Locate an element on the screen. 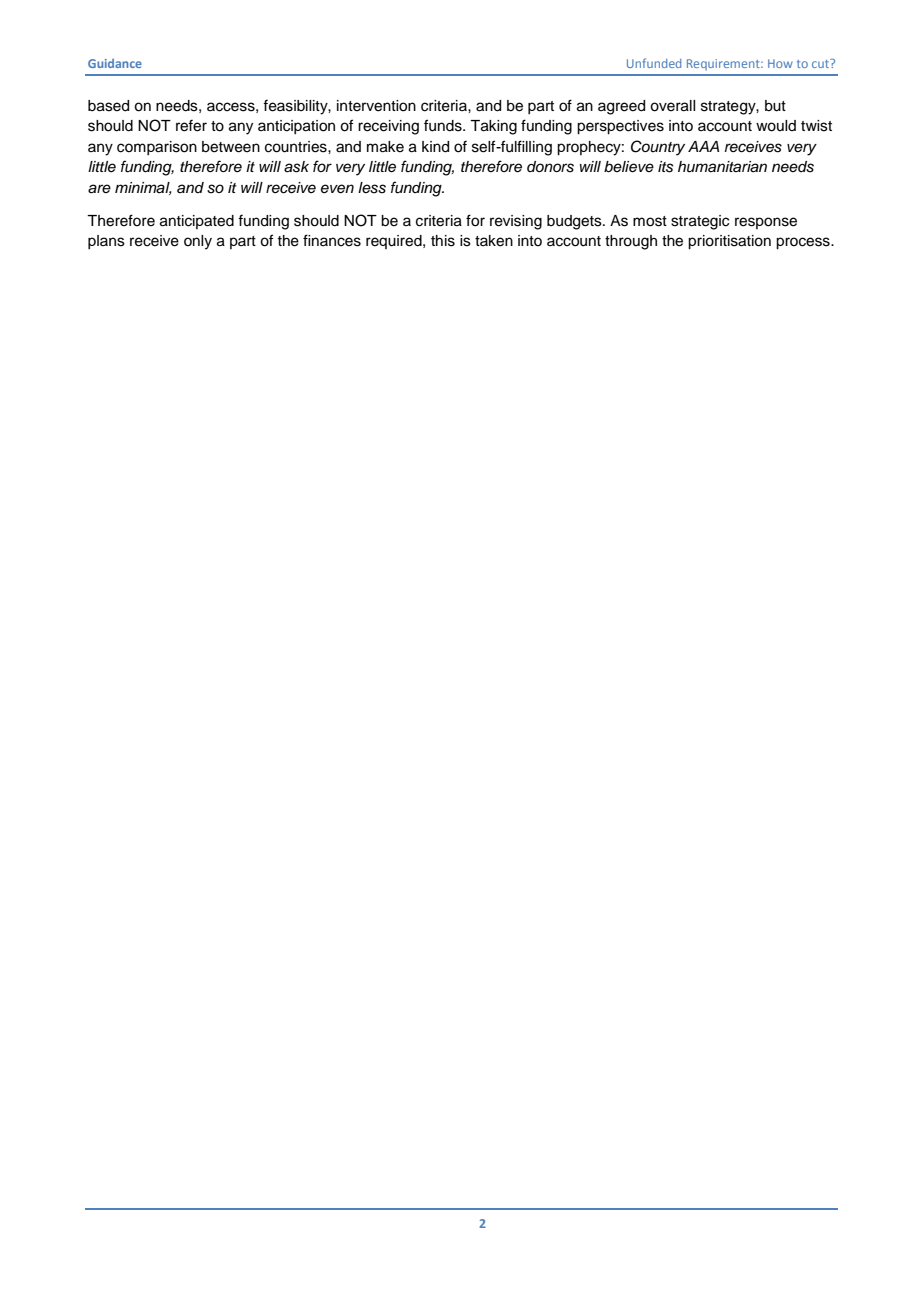 This screenshot has width=924, height=1308. AAA is located at coordinates (703, 146).
